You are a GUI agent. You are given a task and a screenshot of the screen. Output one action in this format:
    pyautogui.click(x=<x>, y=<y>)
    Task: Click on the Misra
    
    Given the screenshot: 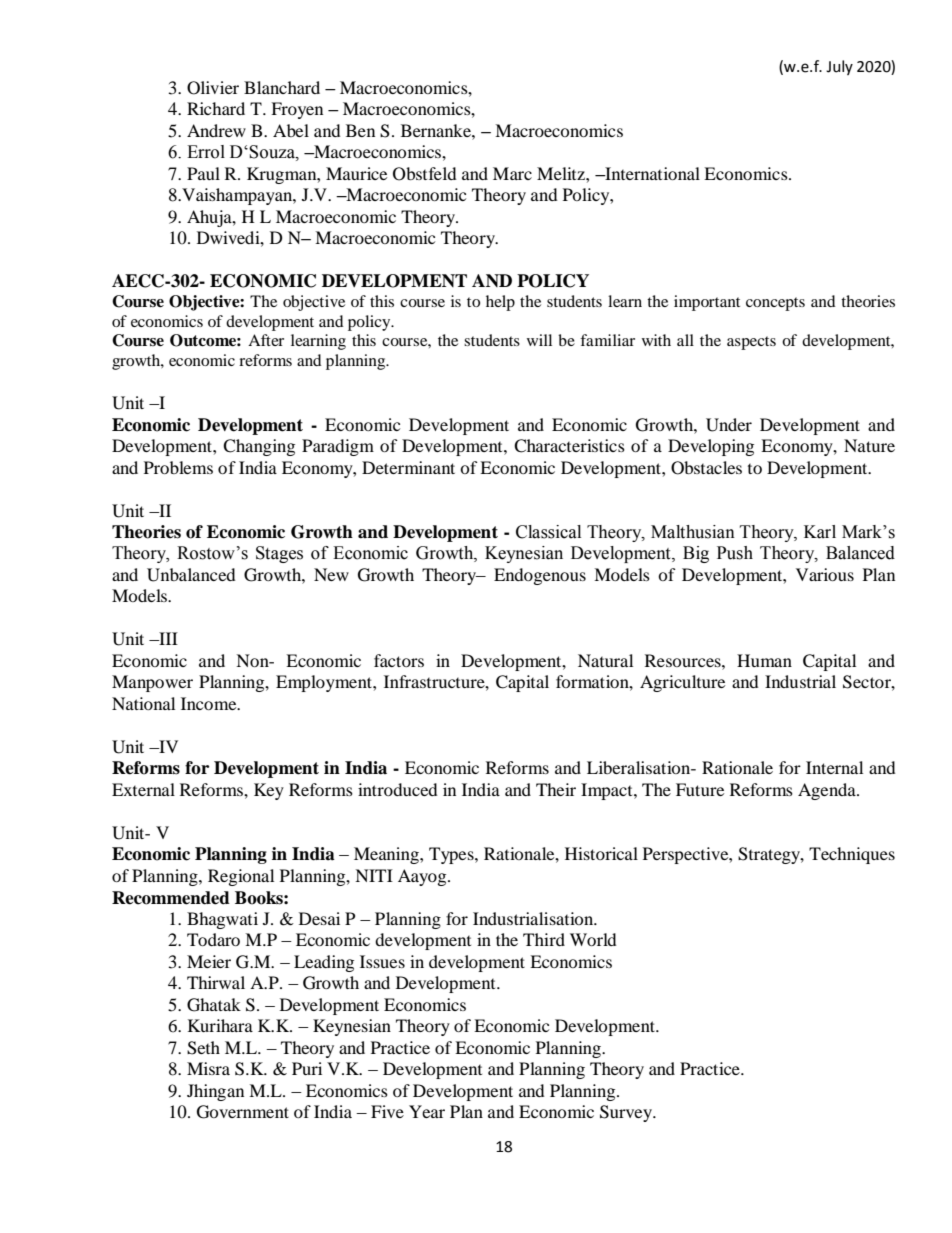 What is the action you would take?
    pyautogui.click(x=208, y=1068)
